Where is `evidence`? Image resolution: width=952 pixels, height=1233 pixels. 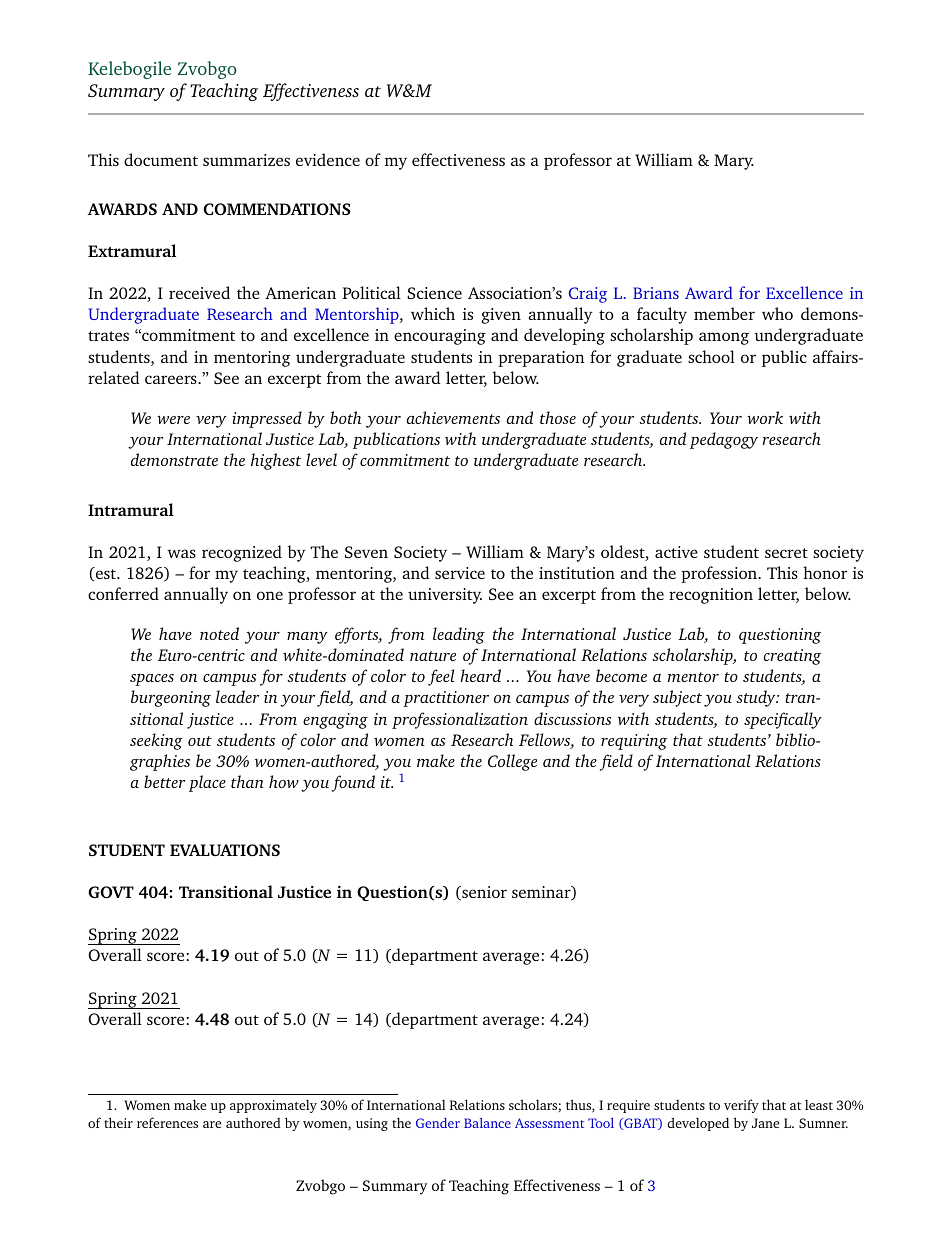
evidence is located at coordinates (328, 159).
